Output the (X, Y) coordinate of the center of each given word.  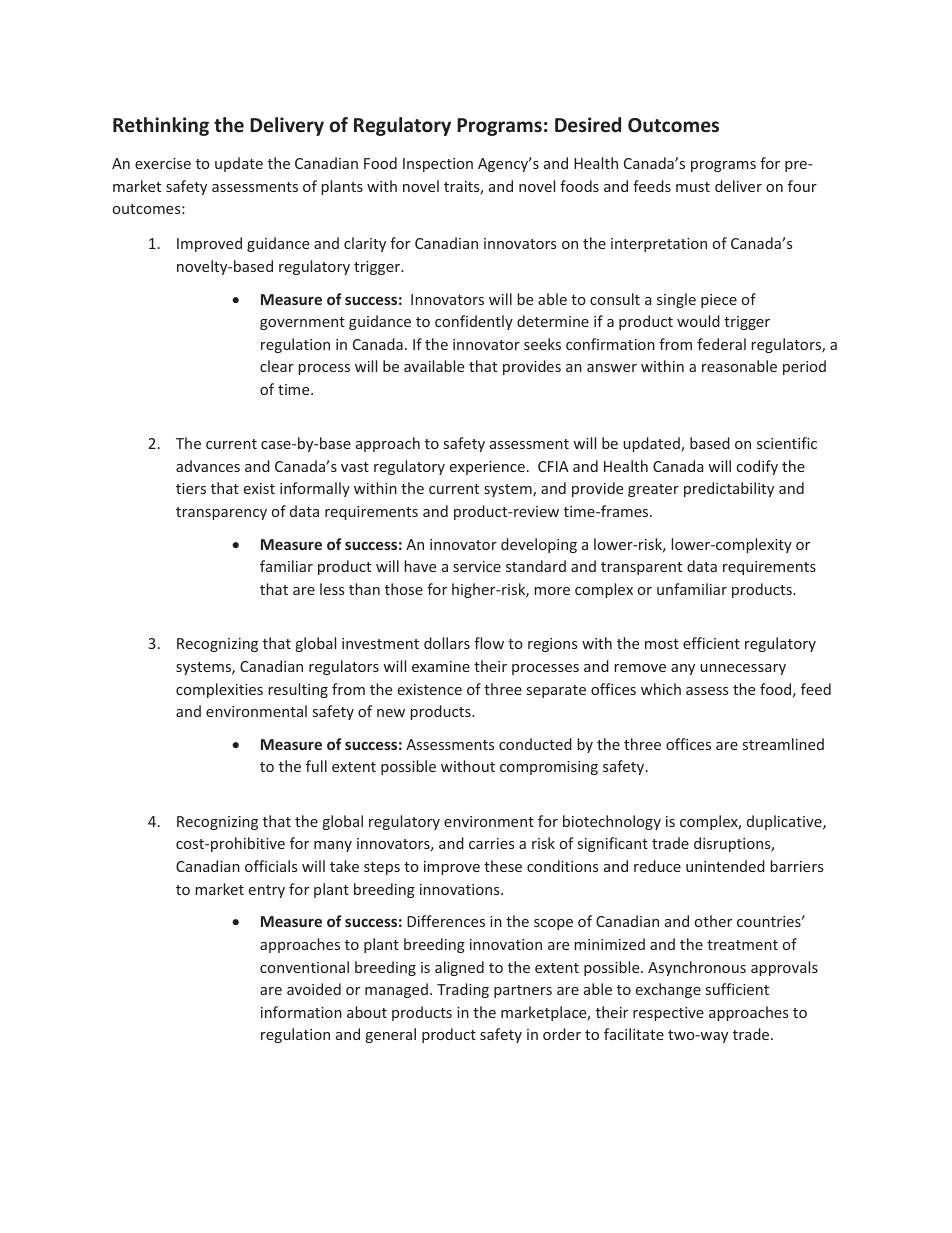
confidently (474, 322)
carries (491, 843)
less (332, 589)
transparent (641, 568)
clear (277, 366)
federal (721, 344)
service (477, 566)
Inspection (438, 165)
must (693, 187)
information (301, 1012)
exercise (163, 163)
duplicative (785, 822)
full (316, 766)
